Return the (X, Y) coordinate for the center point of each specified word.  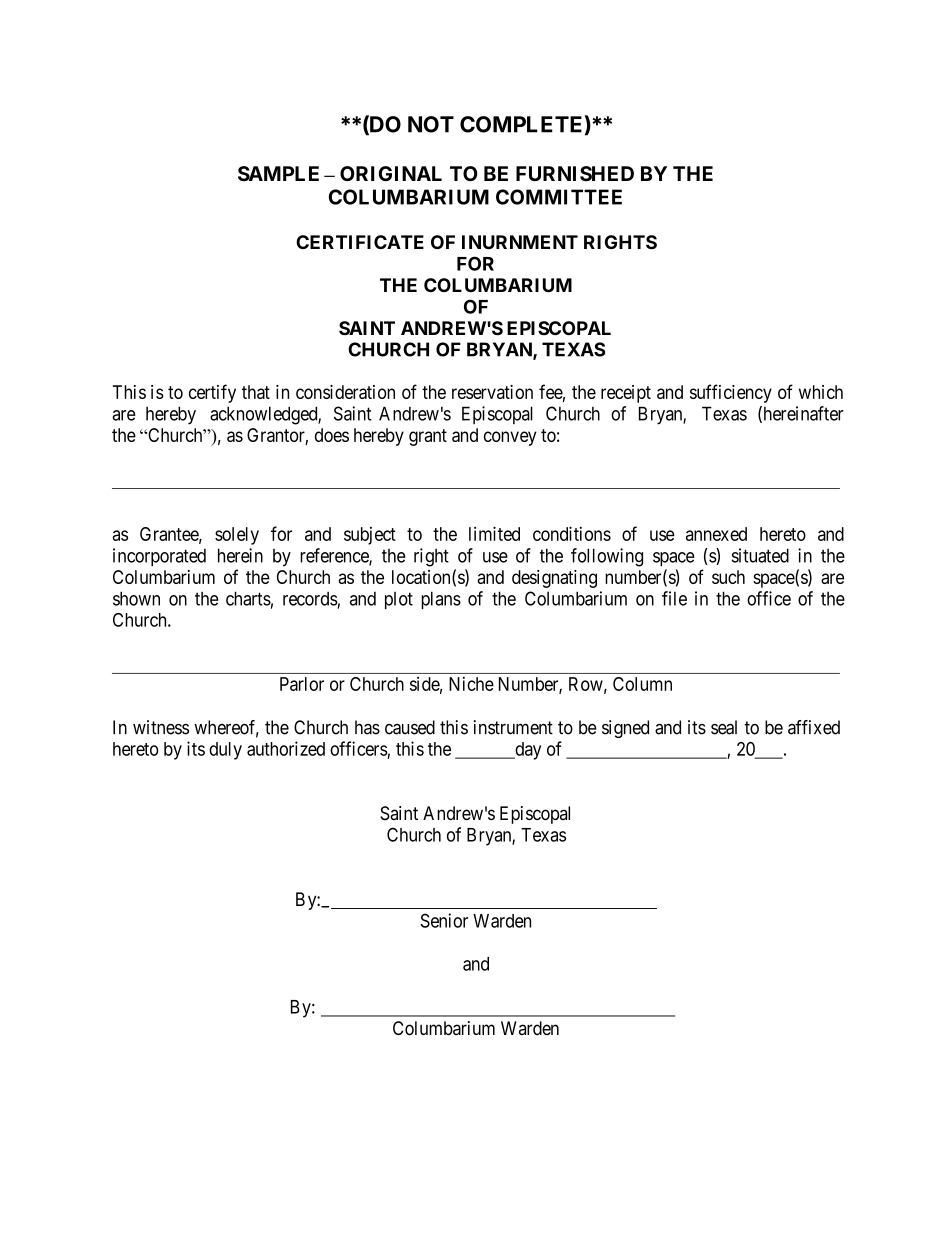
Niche (471, 684)
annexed (716, 534)
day (527, 751)
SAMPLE (278, 174)
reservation (492, 392)
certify (212, 393)
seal (724, 727)
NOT (431, 124)
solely (237, 536)
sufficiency (731, 393)
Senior (444, 920)
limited (494, 533)
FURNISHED (575, 174)
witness (161, 727)
